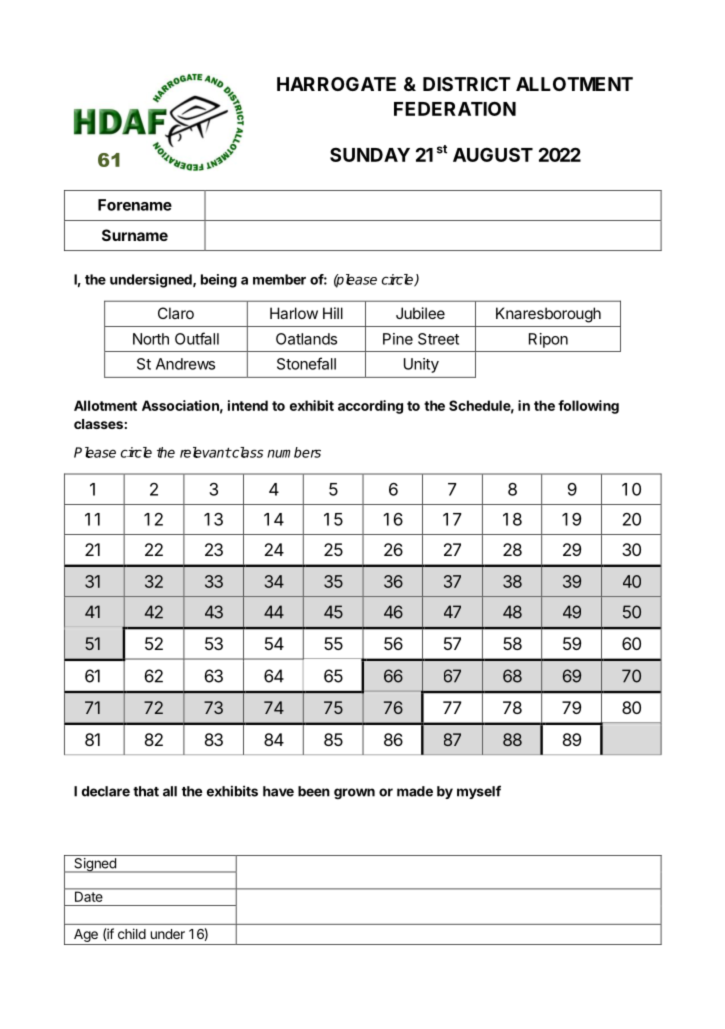  What do you see at coordinates (294, 452) in the document?
I see `numbers` at bounding box center [294, 452].
